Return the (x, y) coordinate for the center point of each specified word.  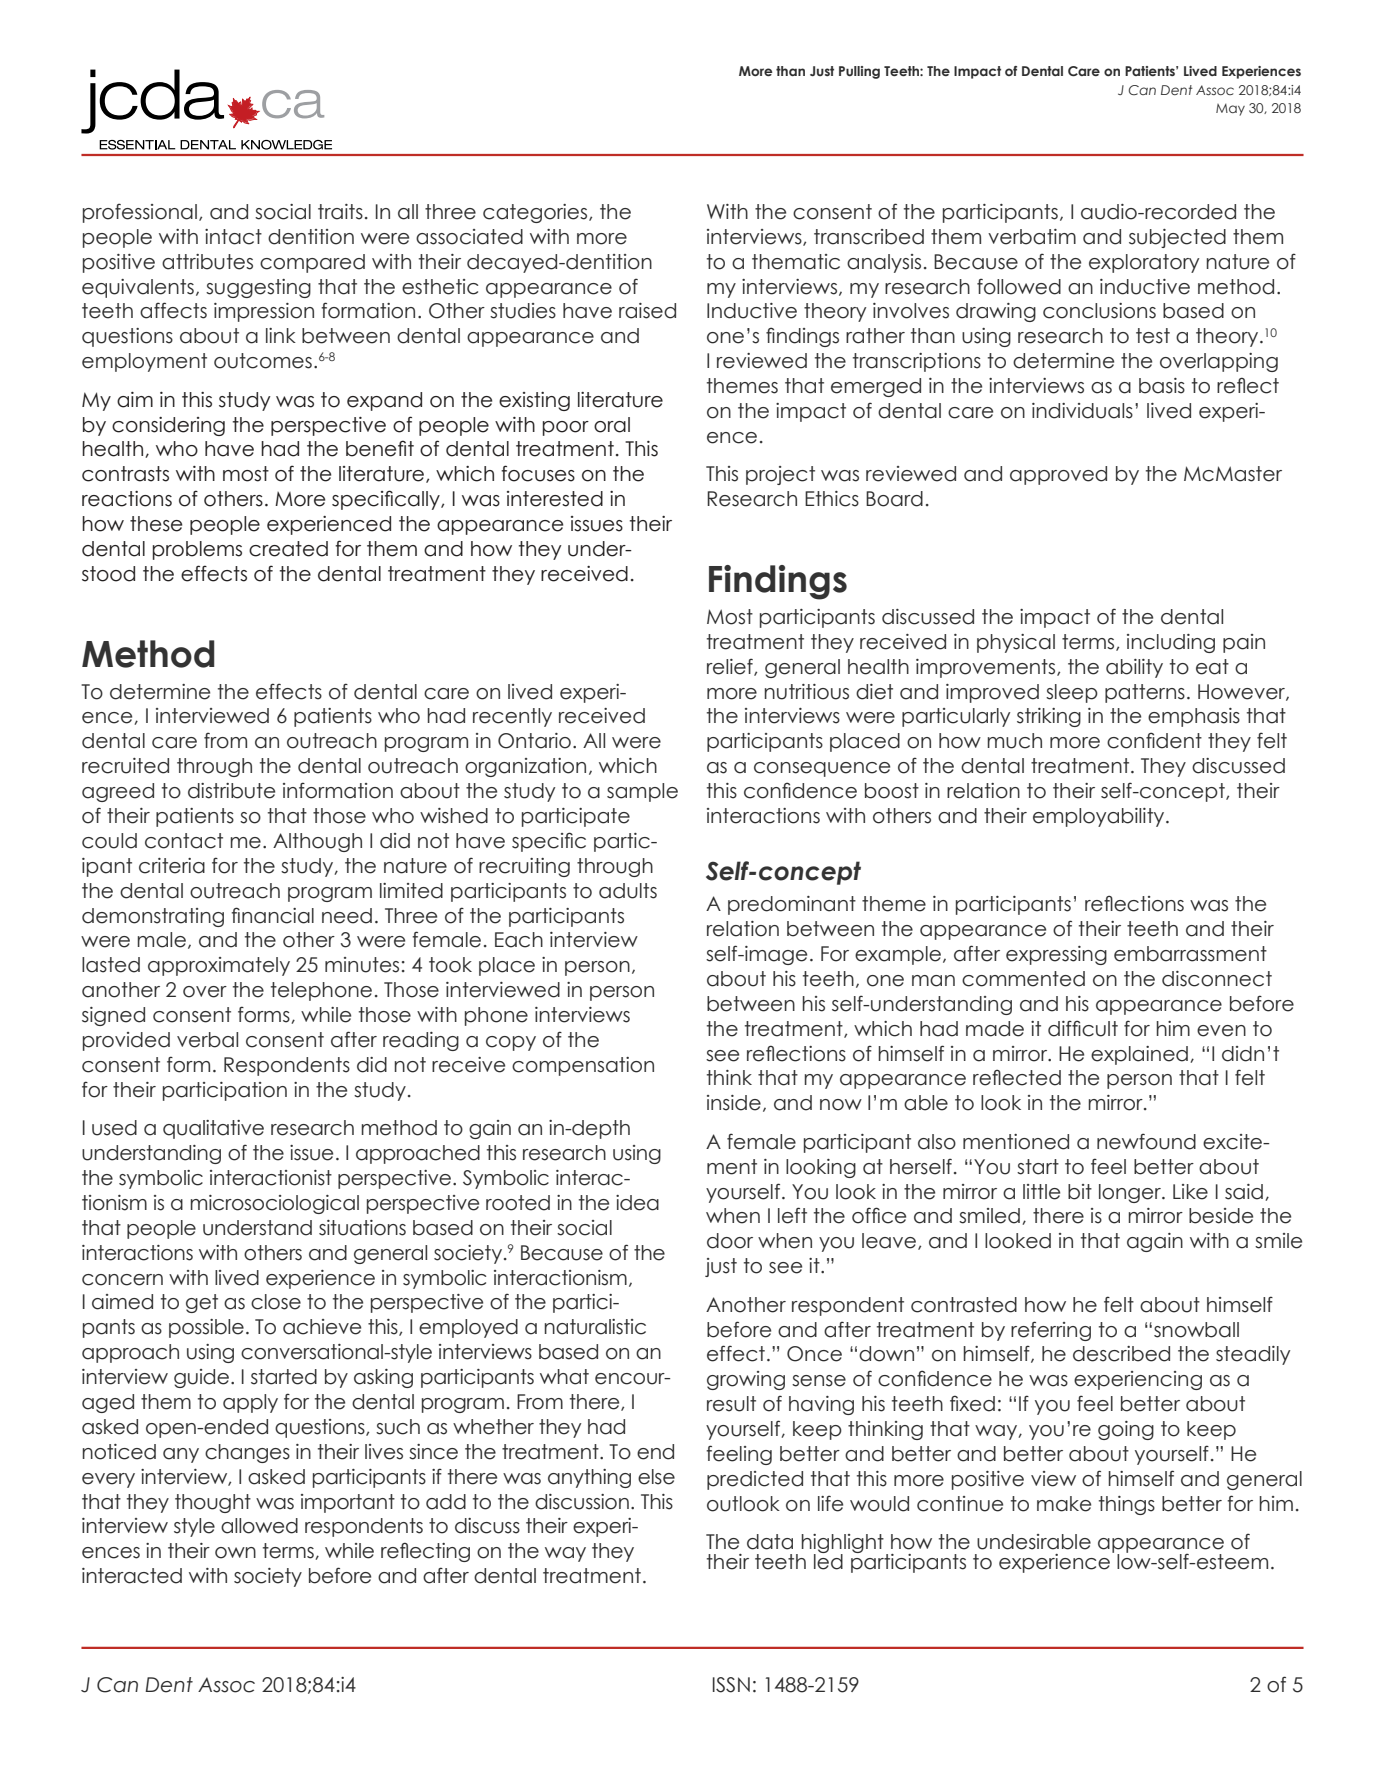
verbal (207, 1040)
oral (612, 425)
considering (168, 426)
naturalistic (595, 1327)
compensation (583, 1066)
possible (206, 1328)
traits (340, 212)
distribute (231, 791)
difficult (1083, 1028)
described (1121, 1354)
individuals (1082, 411)
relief (731, 667)
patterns (1145, 693)
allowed (259, 1526)
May (1230, 110)
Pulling (859, 72)
